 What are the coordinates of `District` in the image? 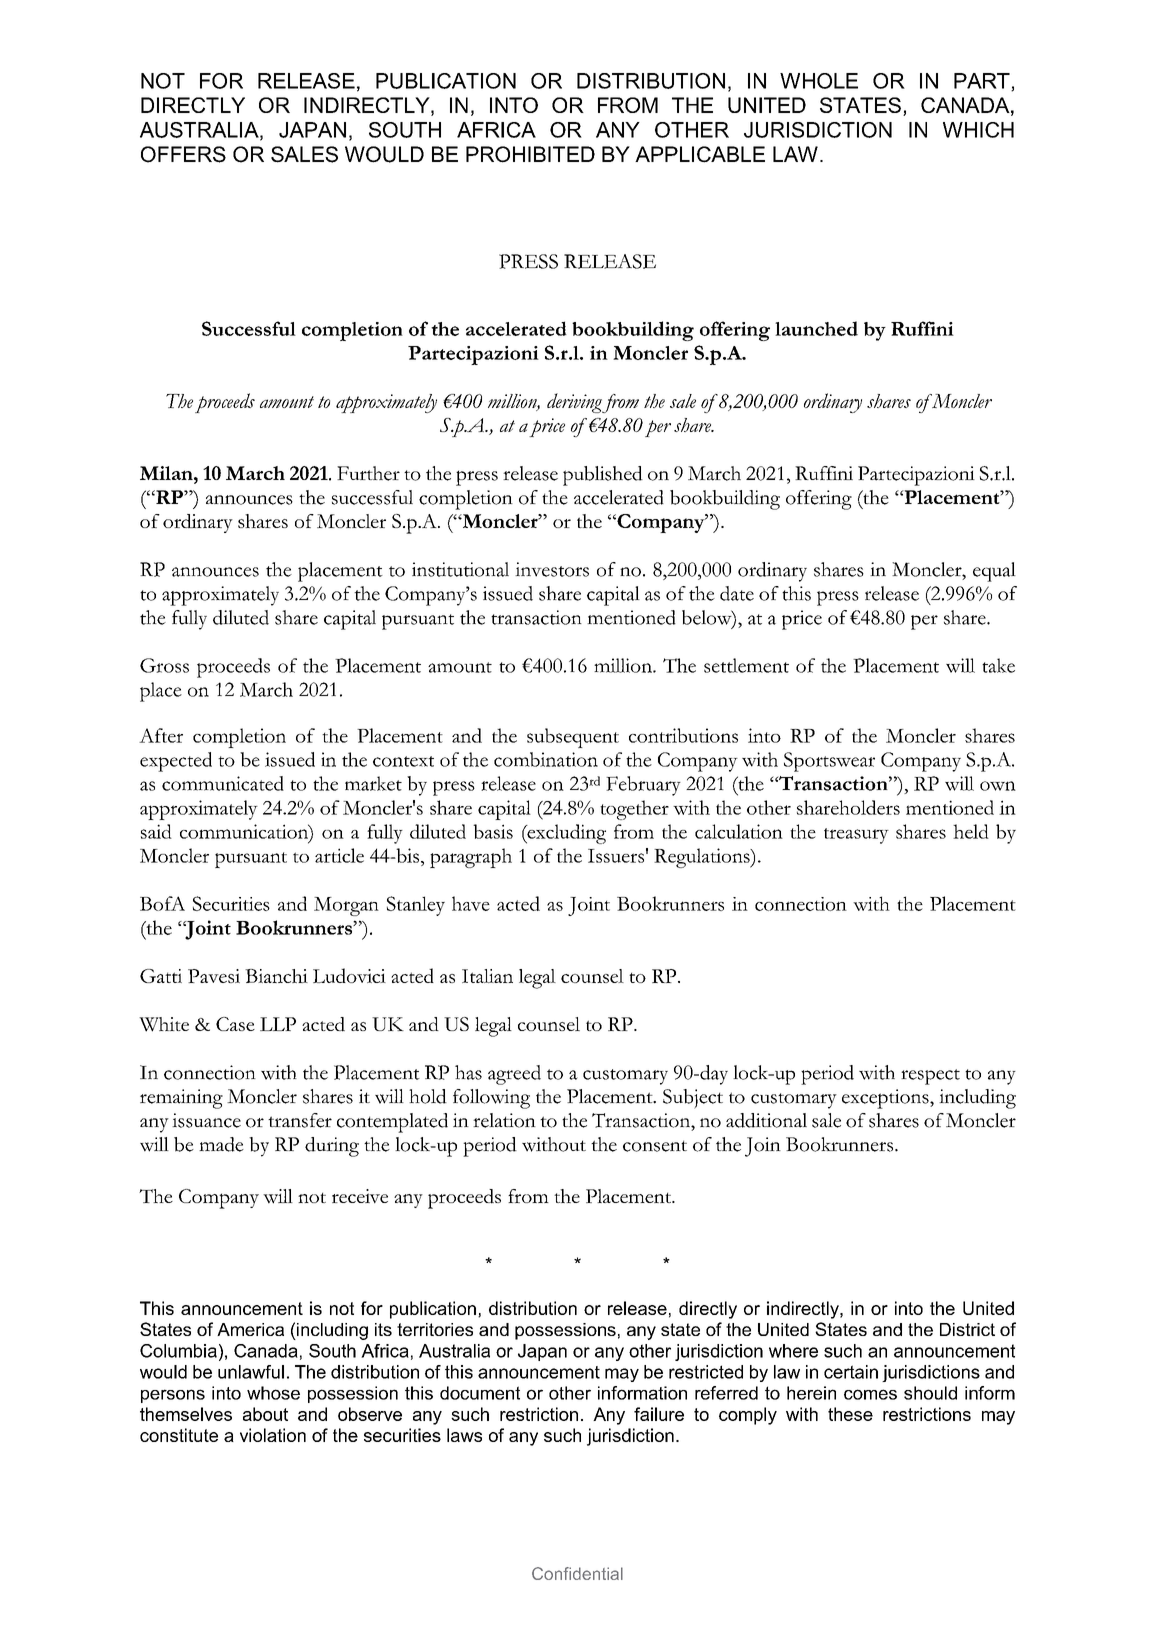 It's located at (967, 1329).
